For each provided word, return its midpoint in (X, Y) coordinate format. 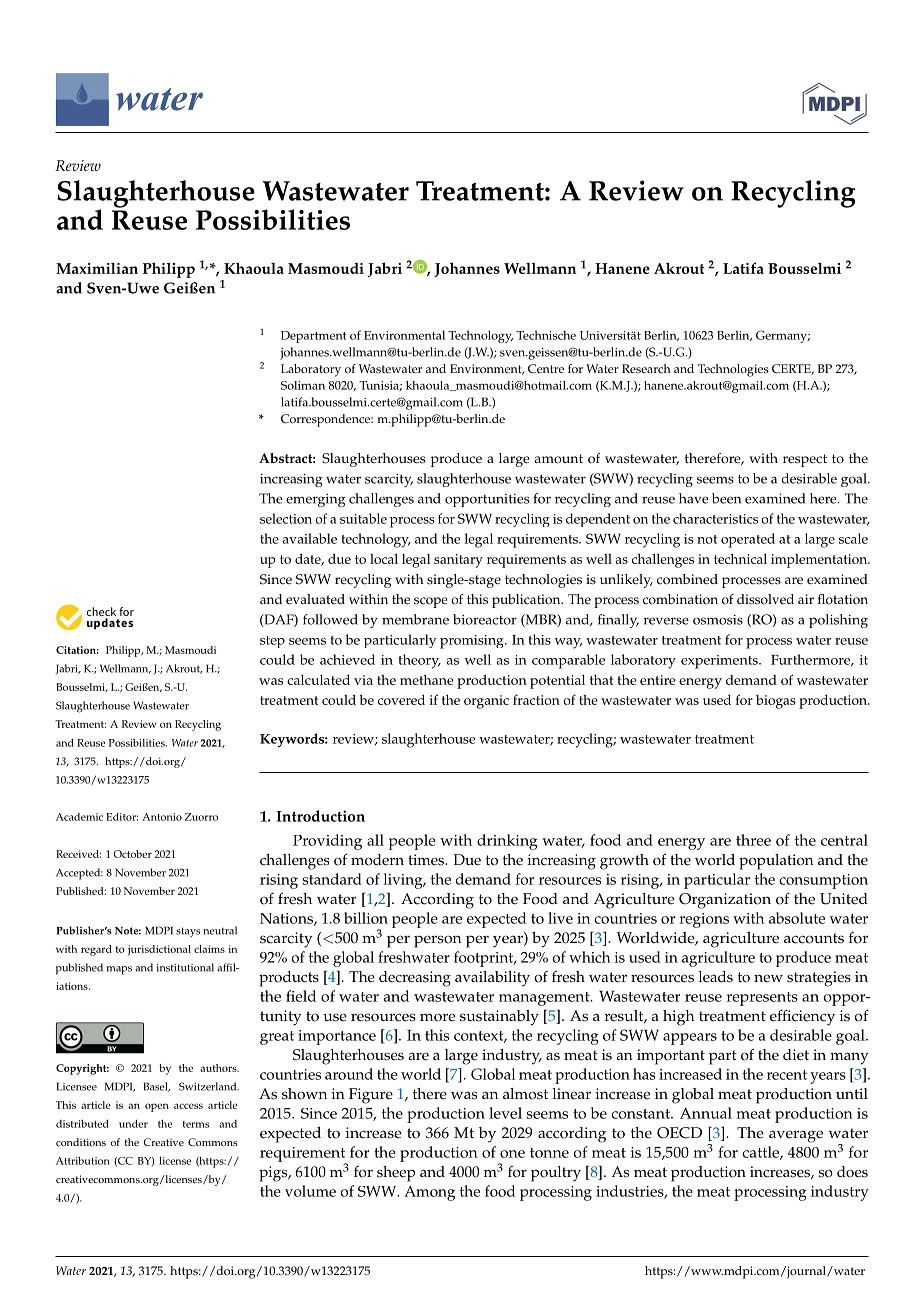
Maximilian (97, 268)
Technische (546, 335)
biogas (776, 702)
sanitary (458, 561)
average (796, 1136)
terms (196, 1124)
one (512, 1154)
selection (286, 518)
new (768, 978)
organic (486, 702)
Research (646, 369)
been (726, 498)
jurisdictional (159, 950)
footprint (485, 959)
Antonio (162, 817)
